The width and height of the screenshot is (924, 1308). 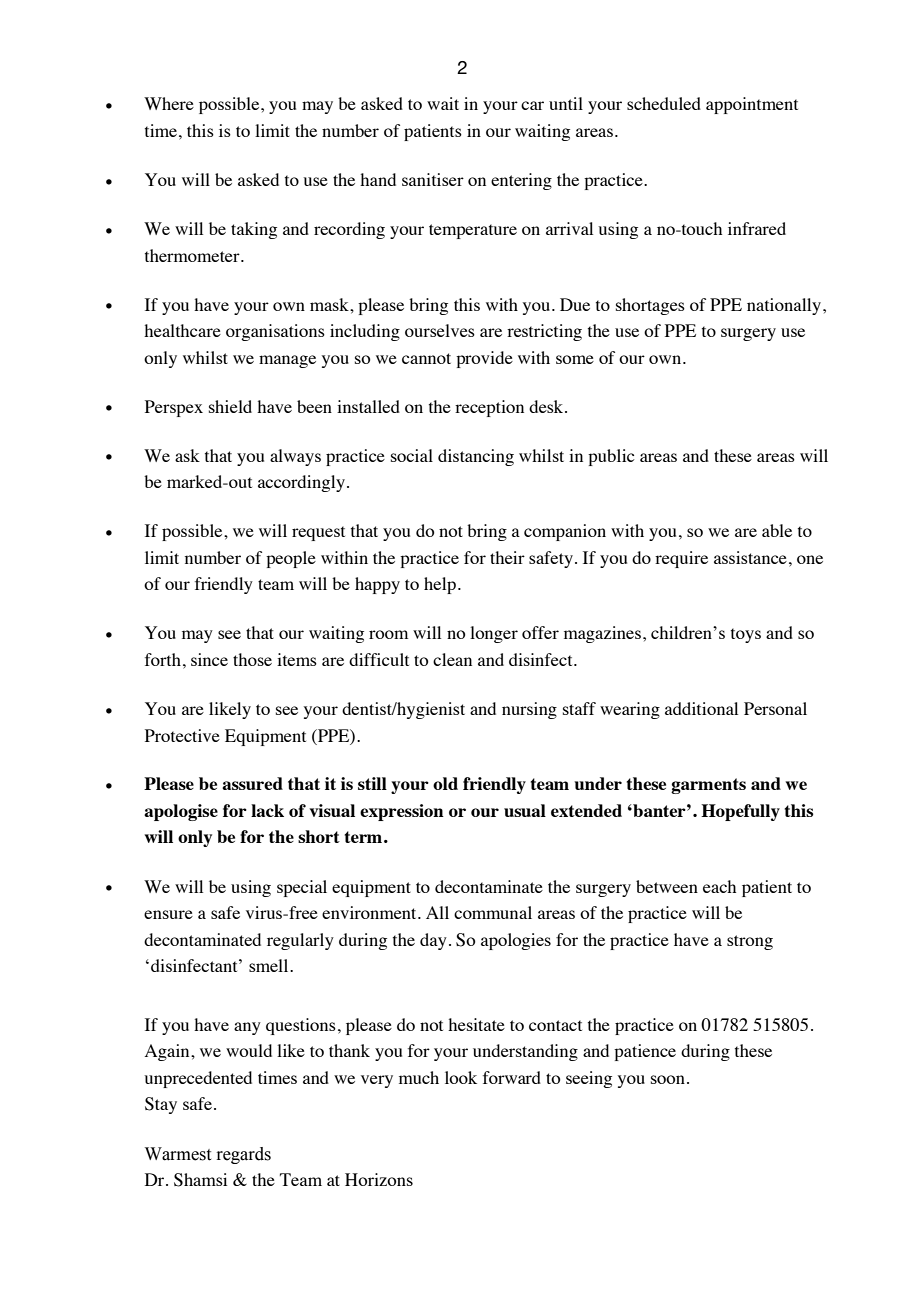 I want to click on those, so click(x=252, y=659).
